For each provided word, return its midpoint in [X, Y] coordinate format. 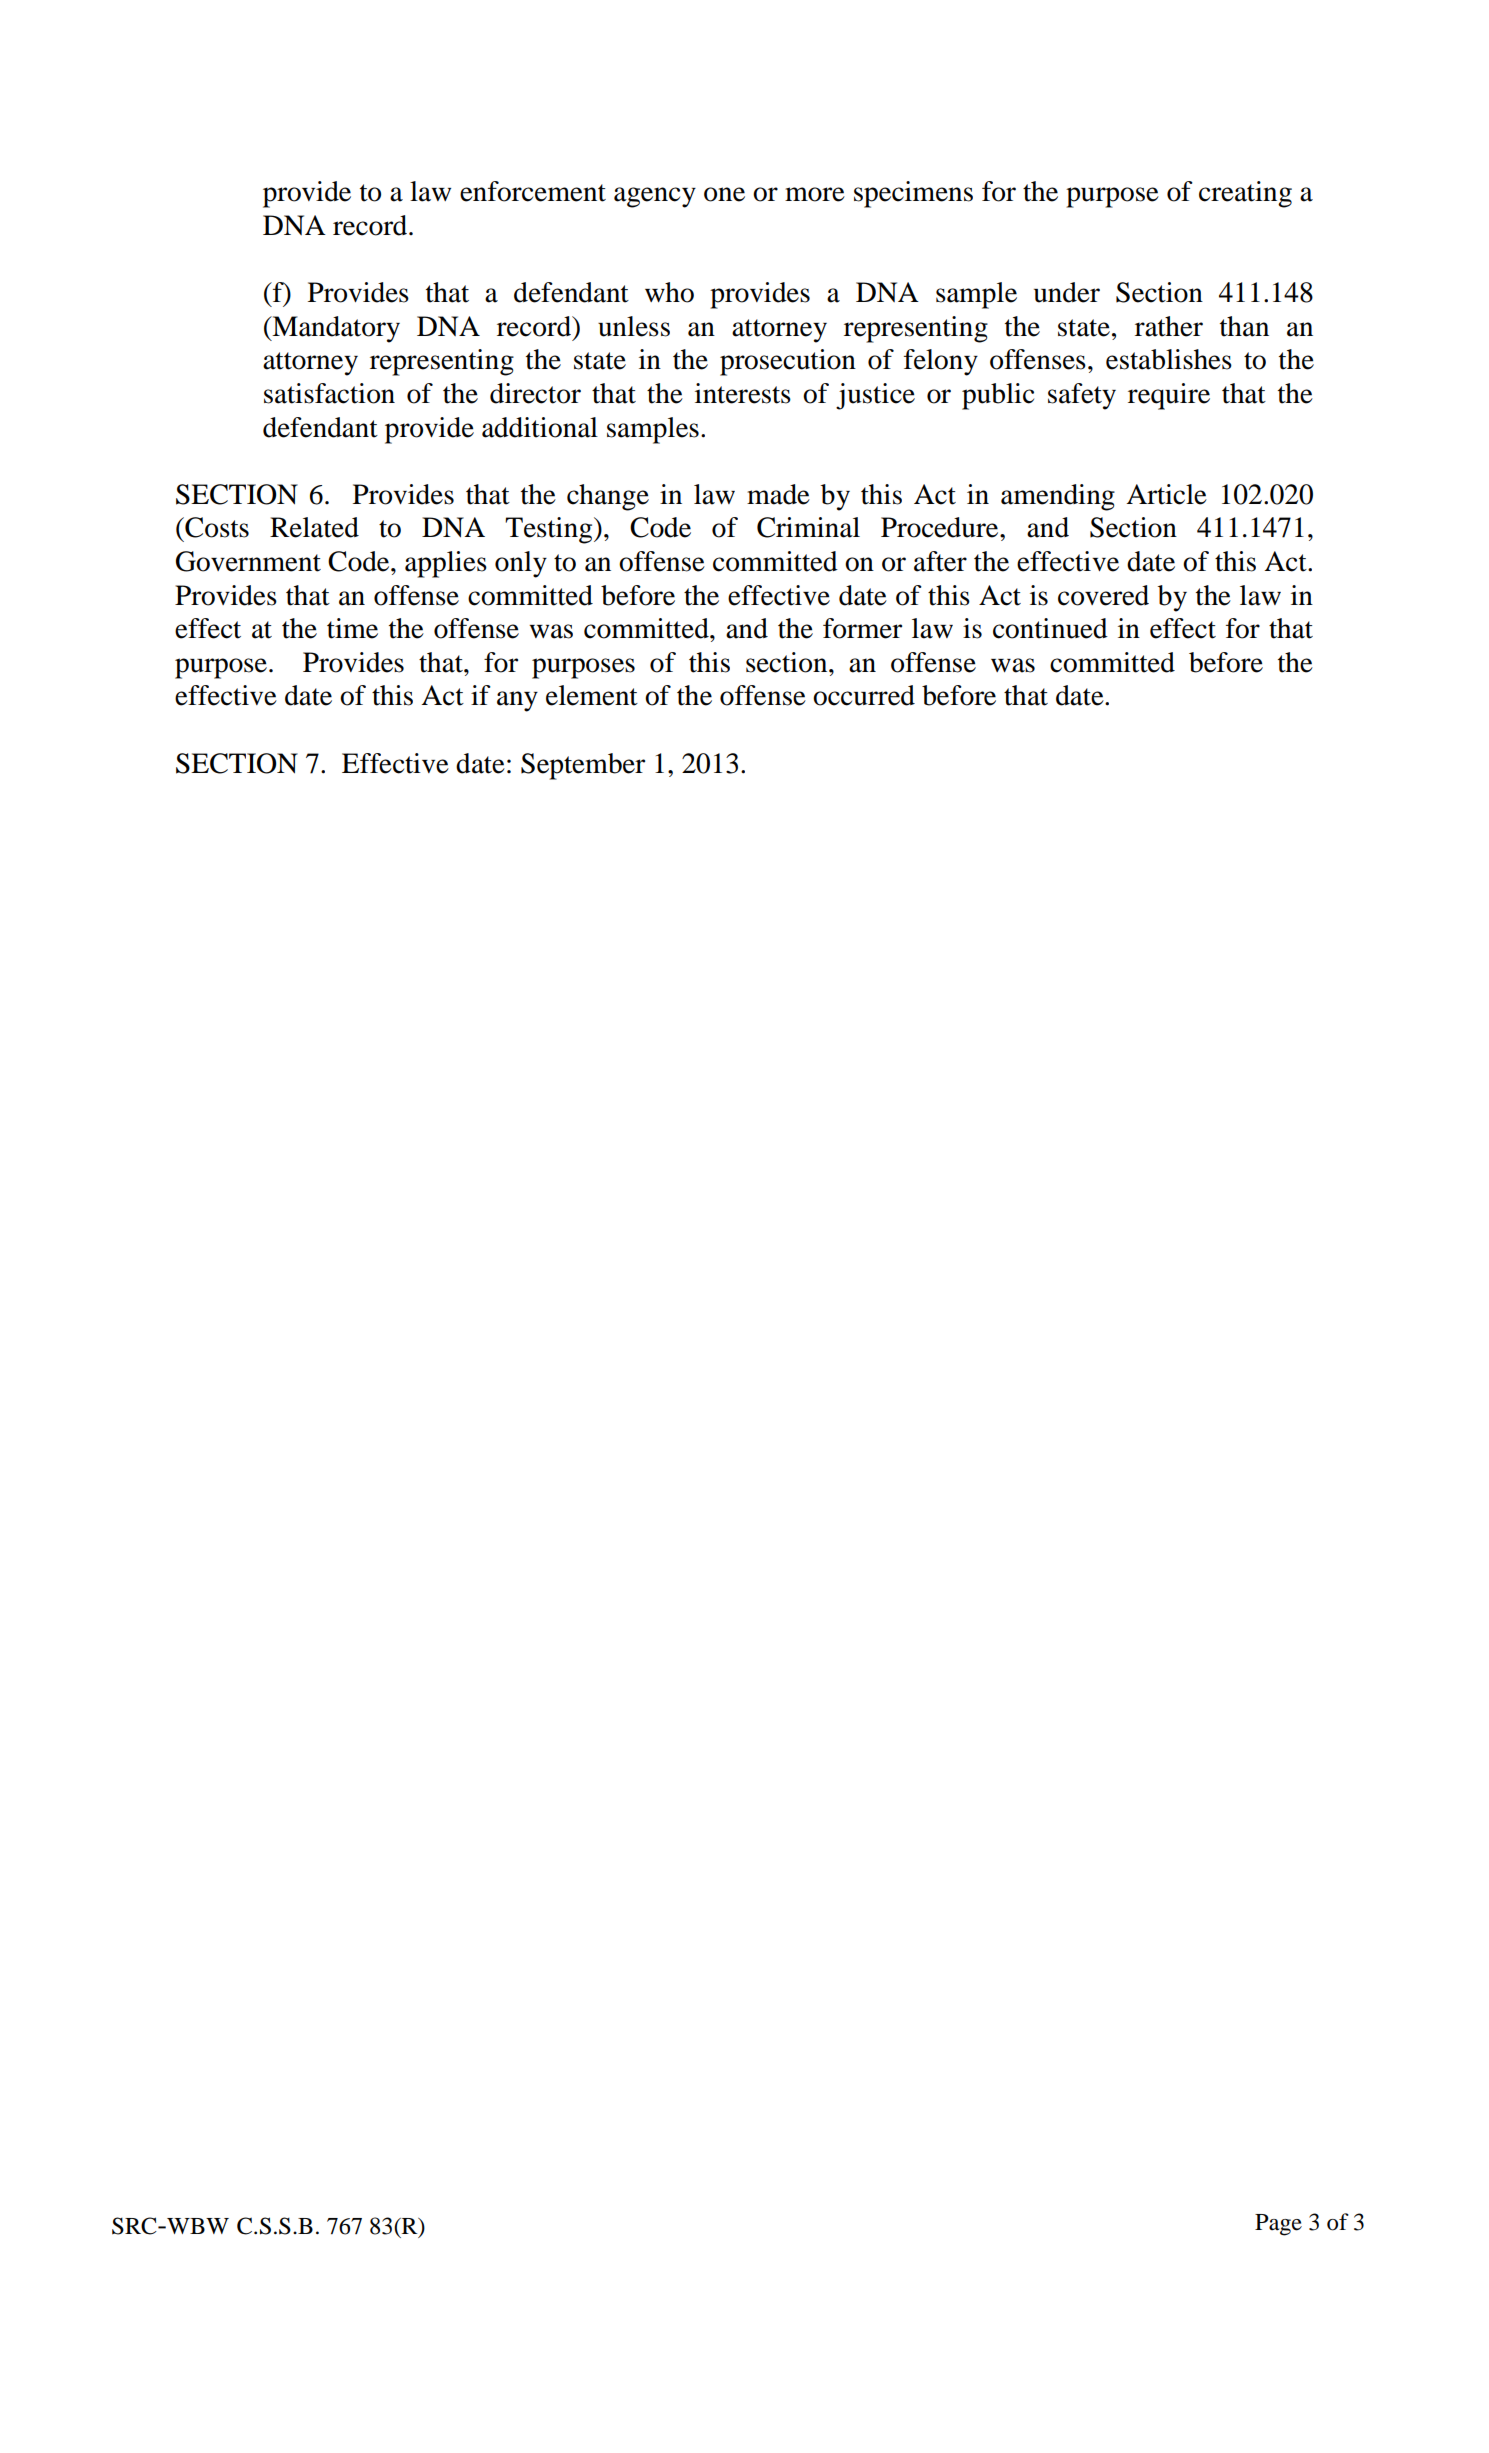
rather [1169, 326]
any [517, 701]
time [352, 628]
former [862, 628]
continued [1050, 628]
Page [1278, 2225]
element [592, 695]
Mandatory [335, 329]
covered [1103, 595]
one [724, 194]
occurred [864, 695]
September [583, 766]
